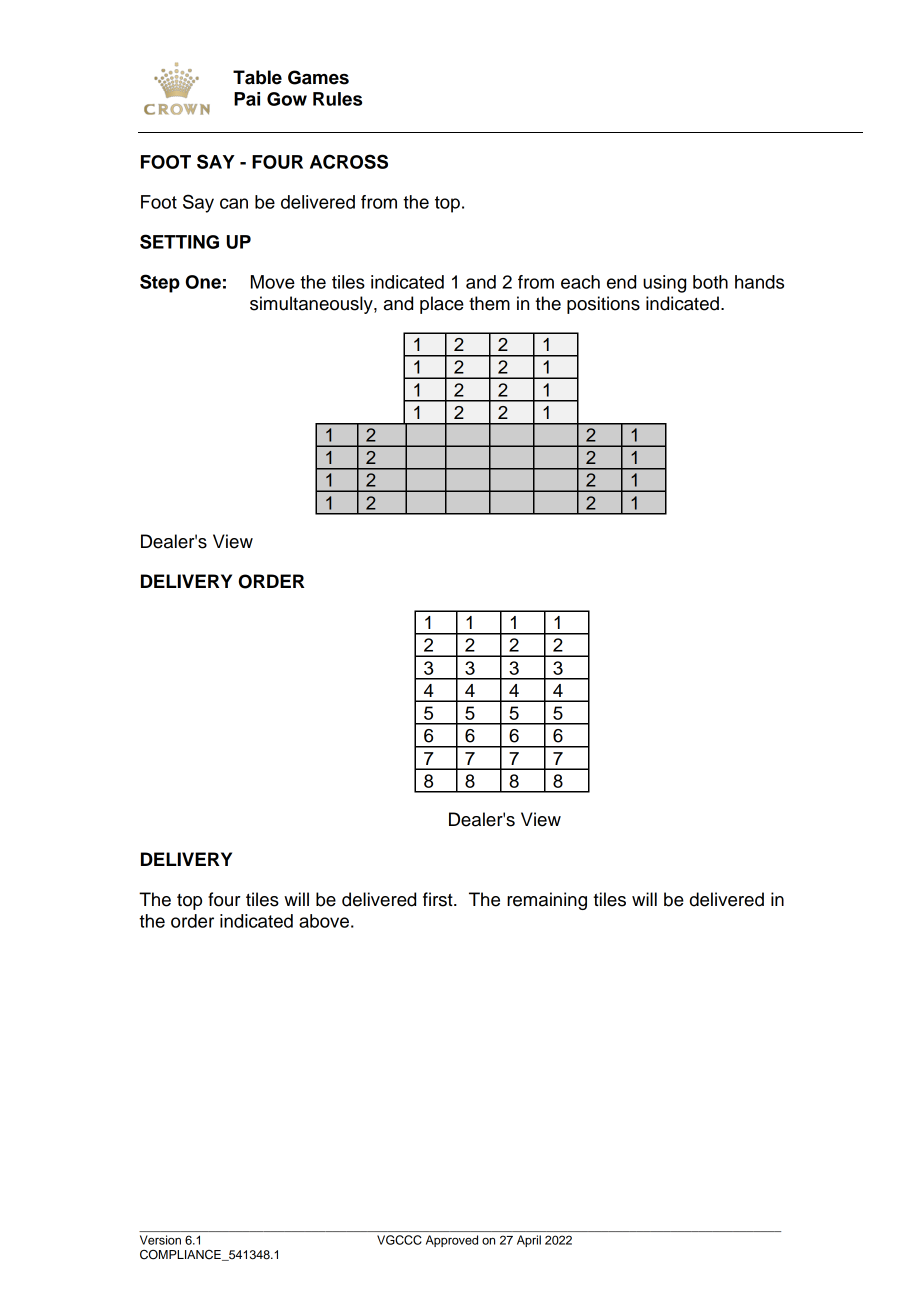  Describe the element at coordinates (160, 1240) in the page. I see `Version` at that location.
